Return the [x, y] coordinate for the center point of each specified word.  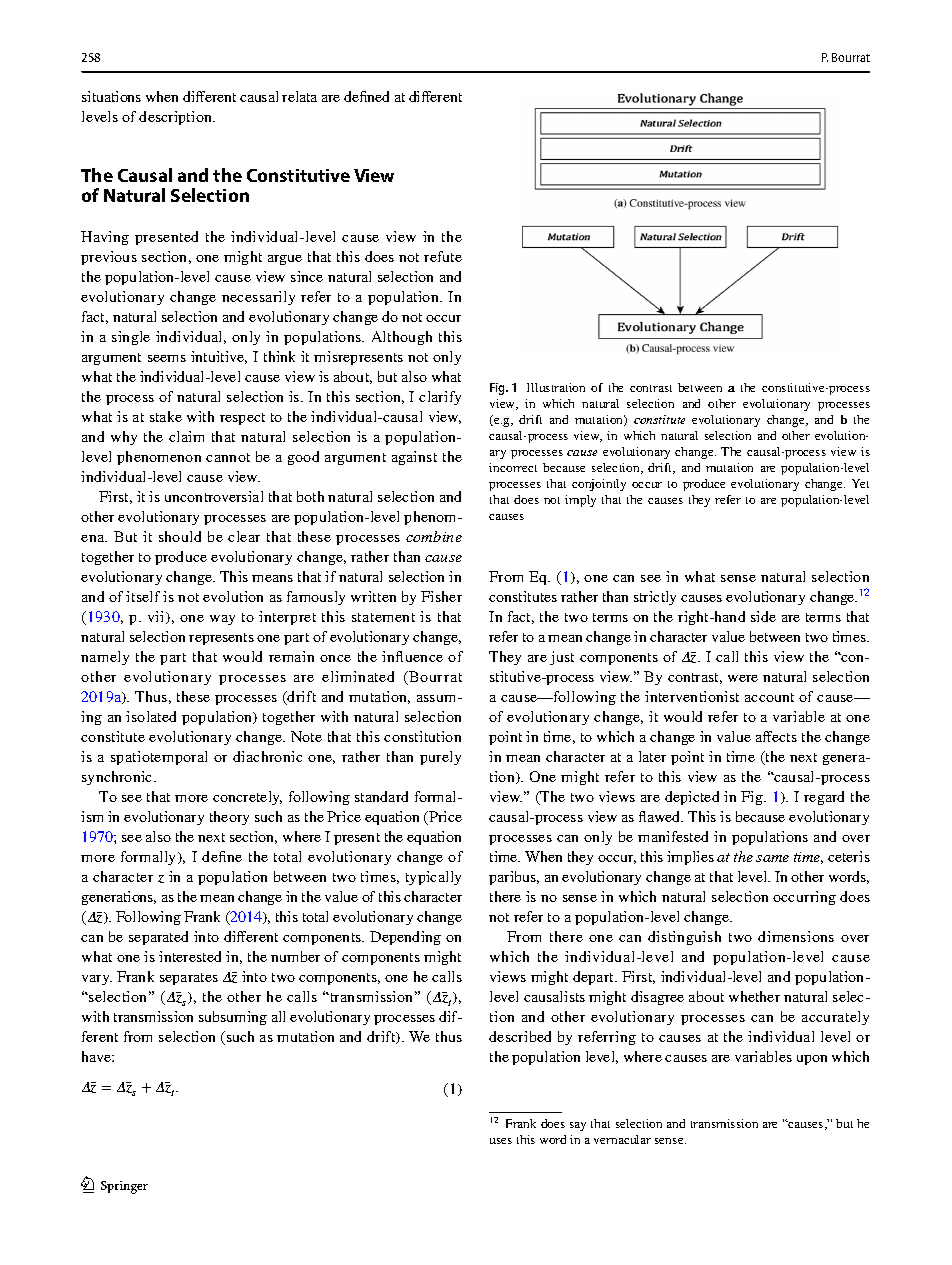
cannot [228, 457]
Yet [860, 483]
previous [109, 258]
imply [580, 501]
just [562, 658]
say [578, 1126]
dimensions [796, 936]
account [769, 697]
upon [812, 1060]
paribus [514, 878]
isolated [151, 716]
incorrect [513, 467]
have [97, 1056]
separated [158, 938]
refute [443, 256]
